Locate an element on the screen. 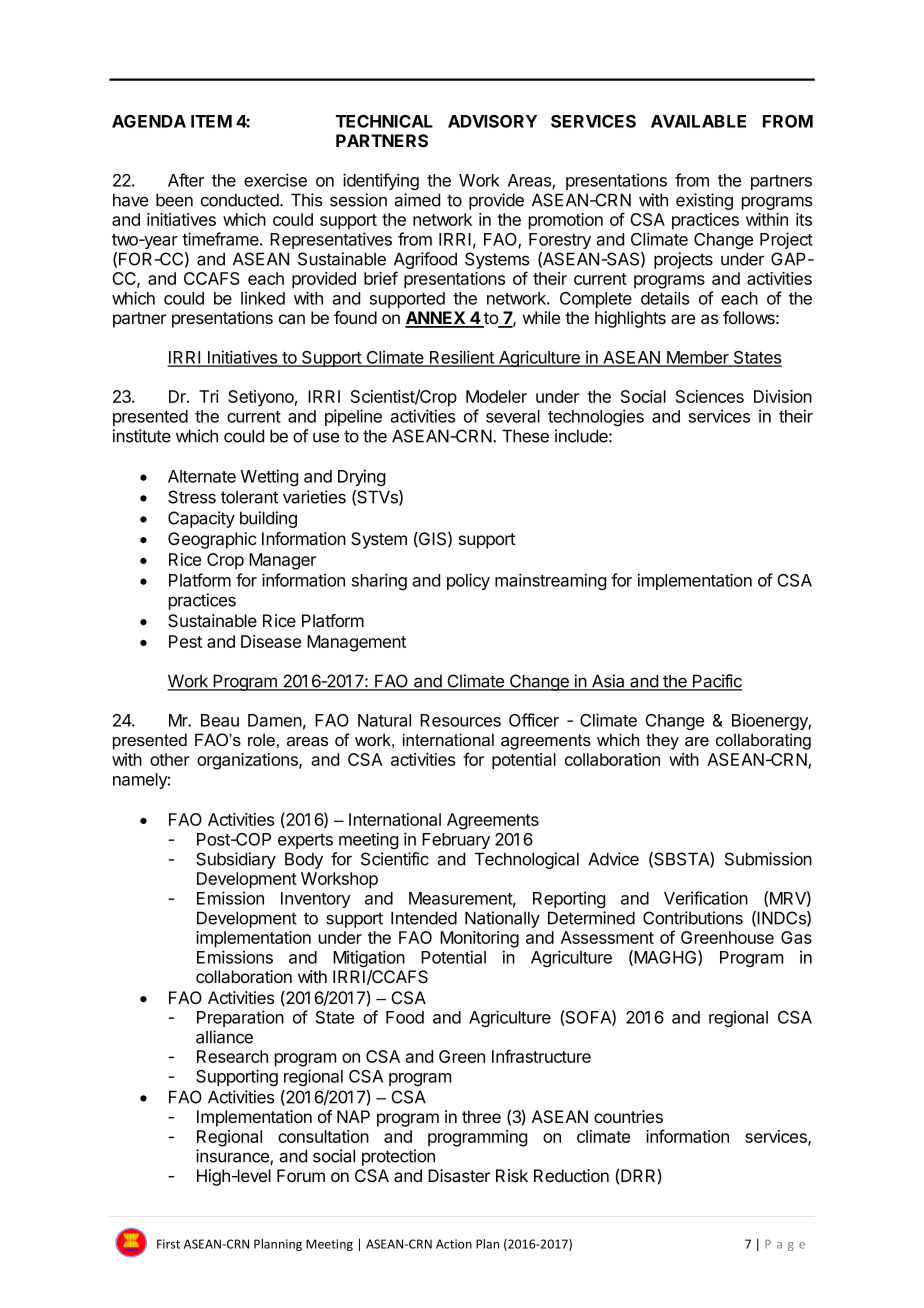 This screenshot has height=1308, width=924. Pacific is located at coordinates (716, 682).
